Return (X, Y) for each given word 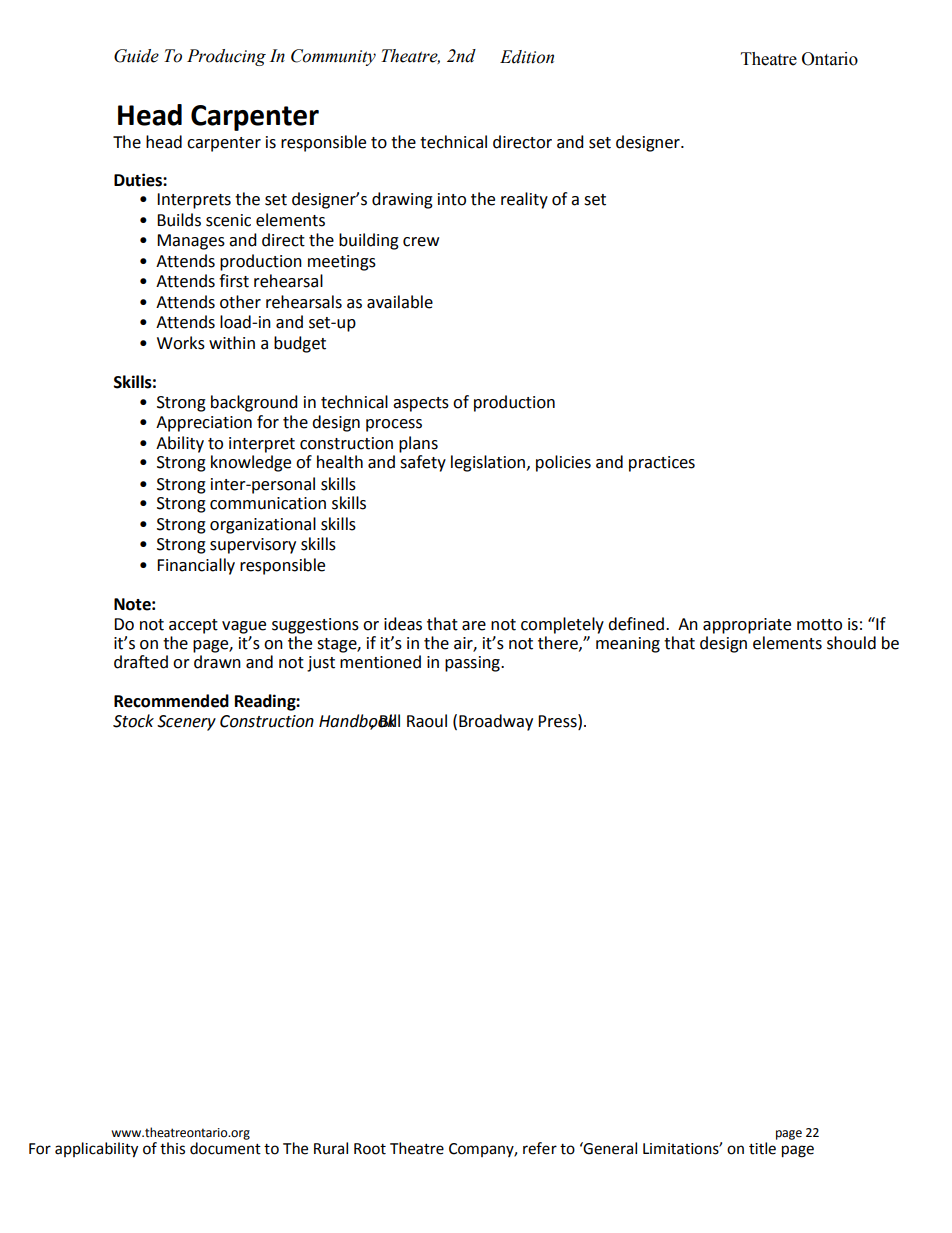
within (232, 343)
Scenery (186, 723)
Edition (527, 57)
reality (524, 200)
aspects (421, 404)
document (225, 1148)
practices (662, 464)
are (474, 626)
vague (244, 627)
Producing (226, 57)
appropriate (747, 626)
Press (558, 721)
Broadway (496, 722)
